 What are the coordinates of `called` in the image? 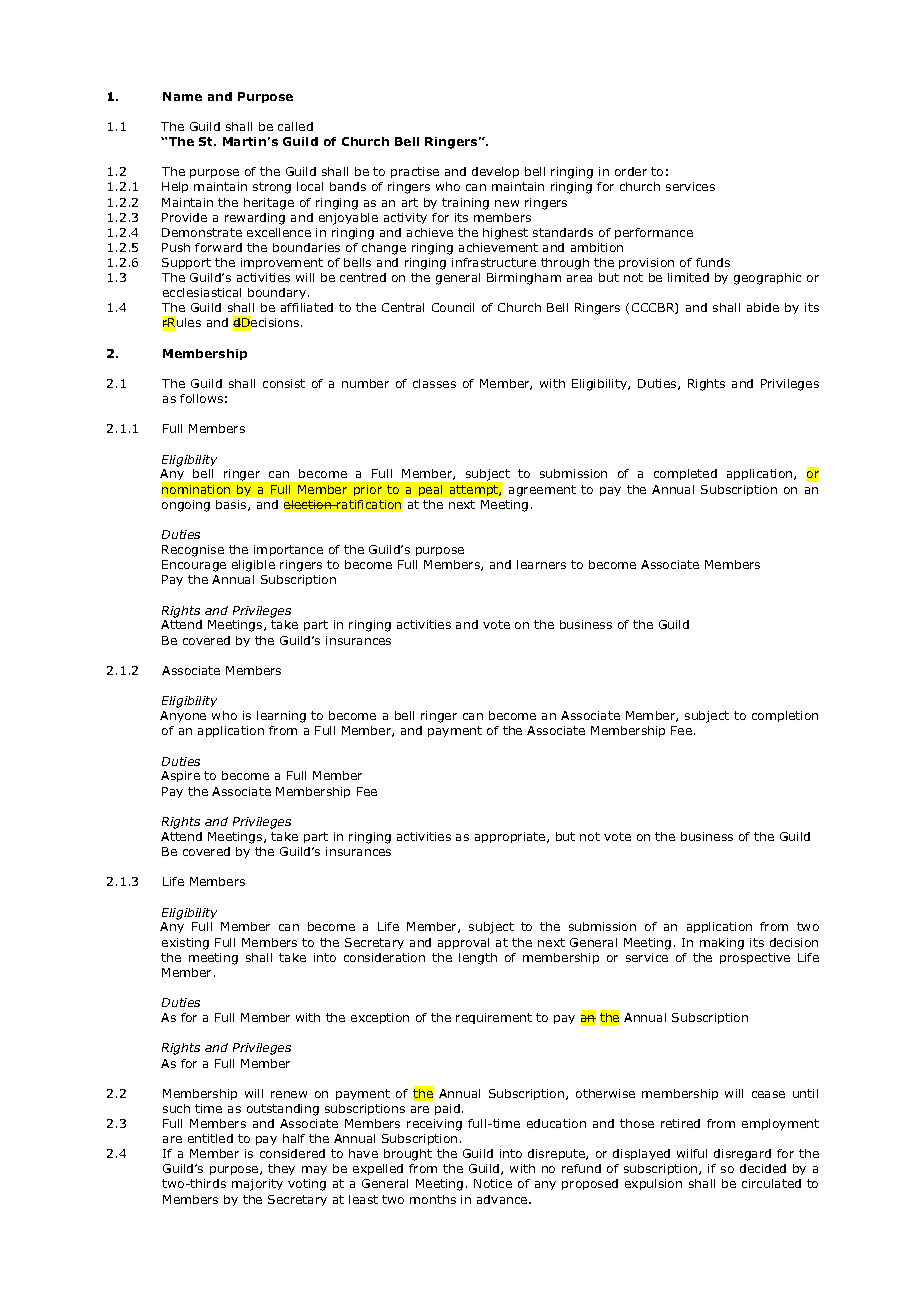 It's located at (295, 126).
